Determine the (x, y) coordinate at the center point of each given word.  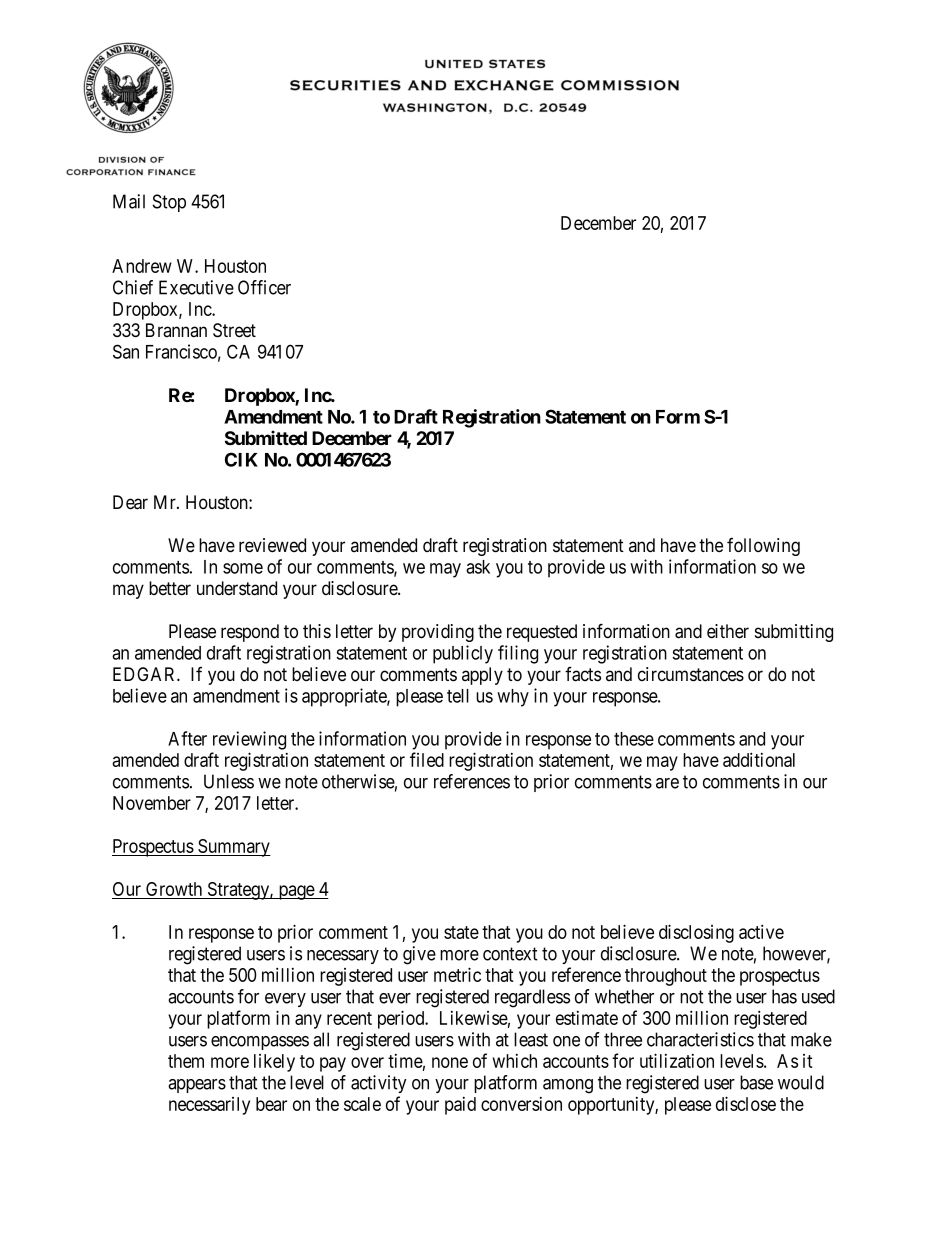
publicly (463, 654)
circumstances (691, 674)
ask (478, 567)
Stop (169, 203)
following (763, 546)
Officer (264, 287)
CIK (241, 459)
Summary (233, 848)
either (728, 631)
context (510, 954)
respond (250, 633)
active (761, 931)
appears (197, 1086)
